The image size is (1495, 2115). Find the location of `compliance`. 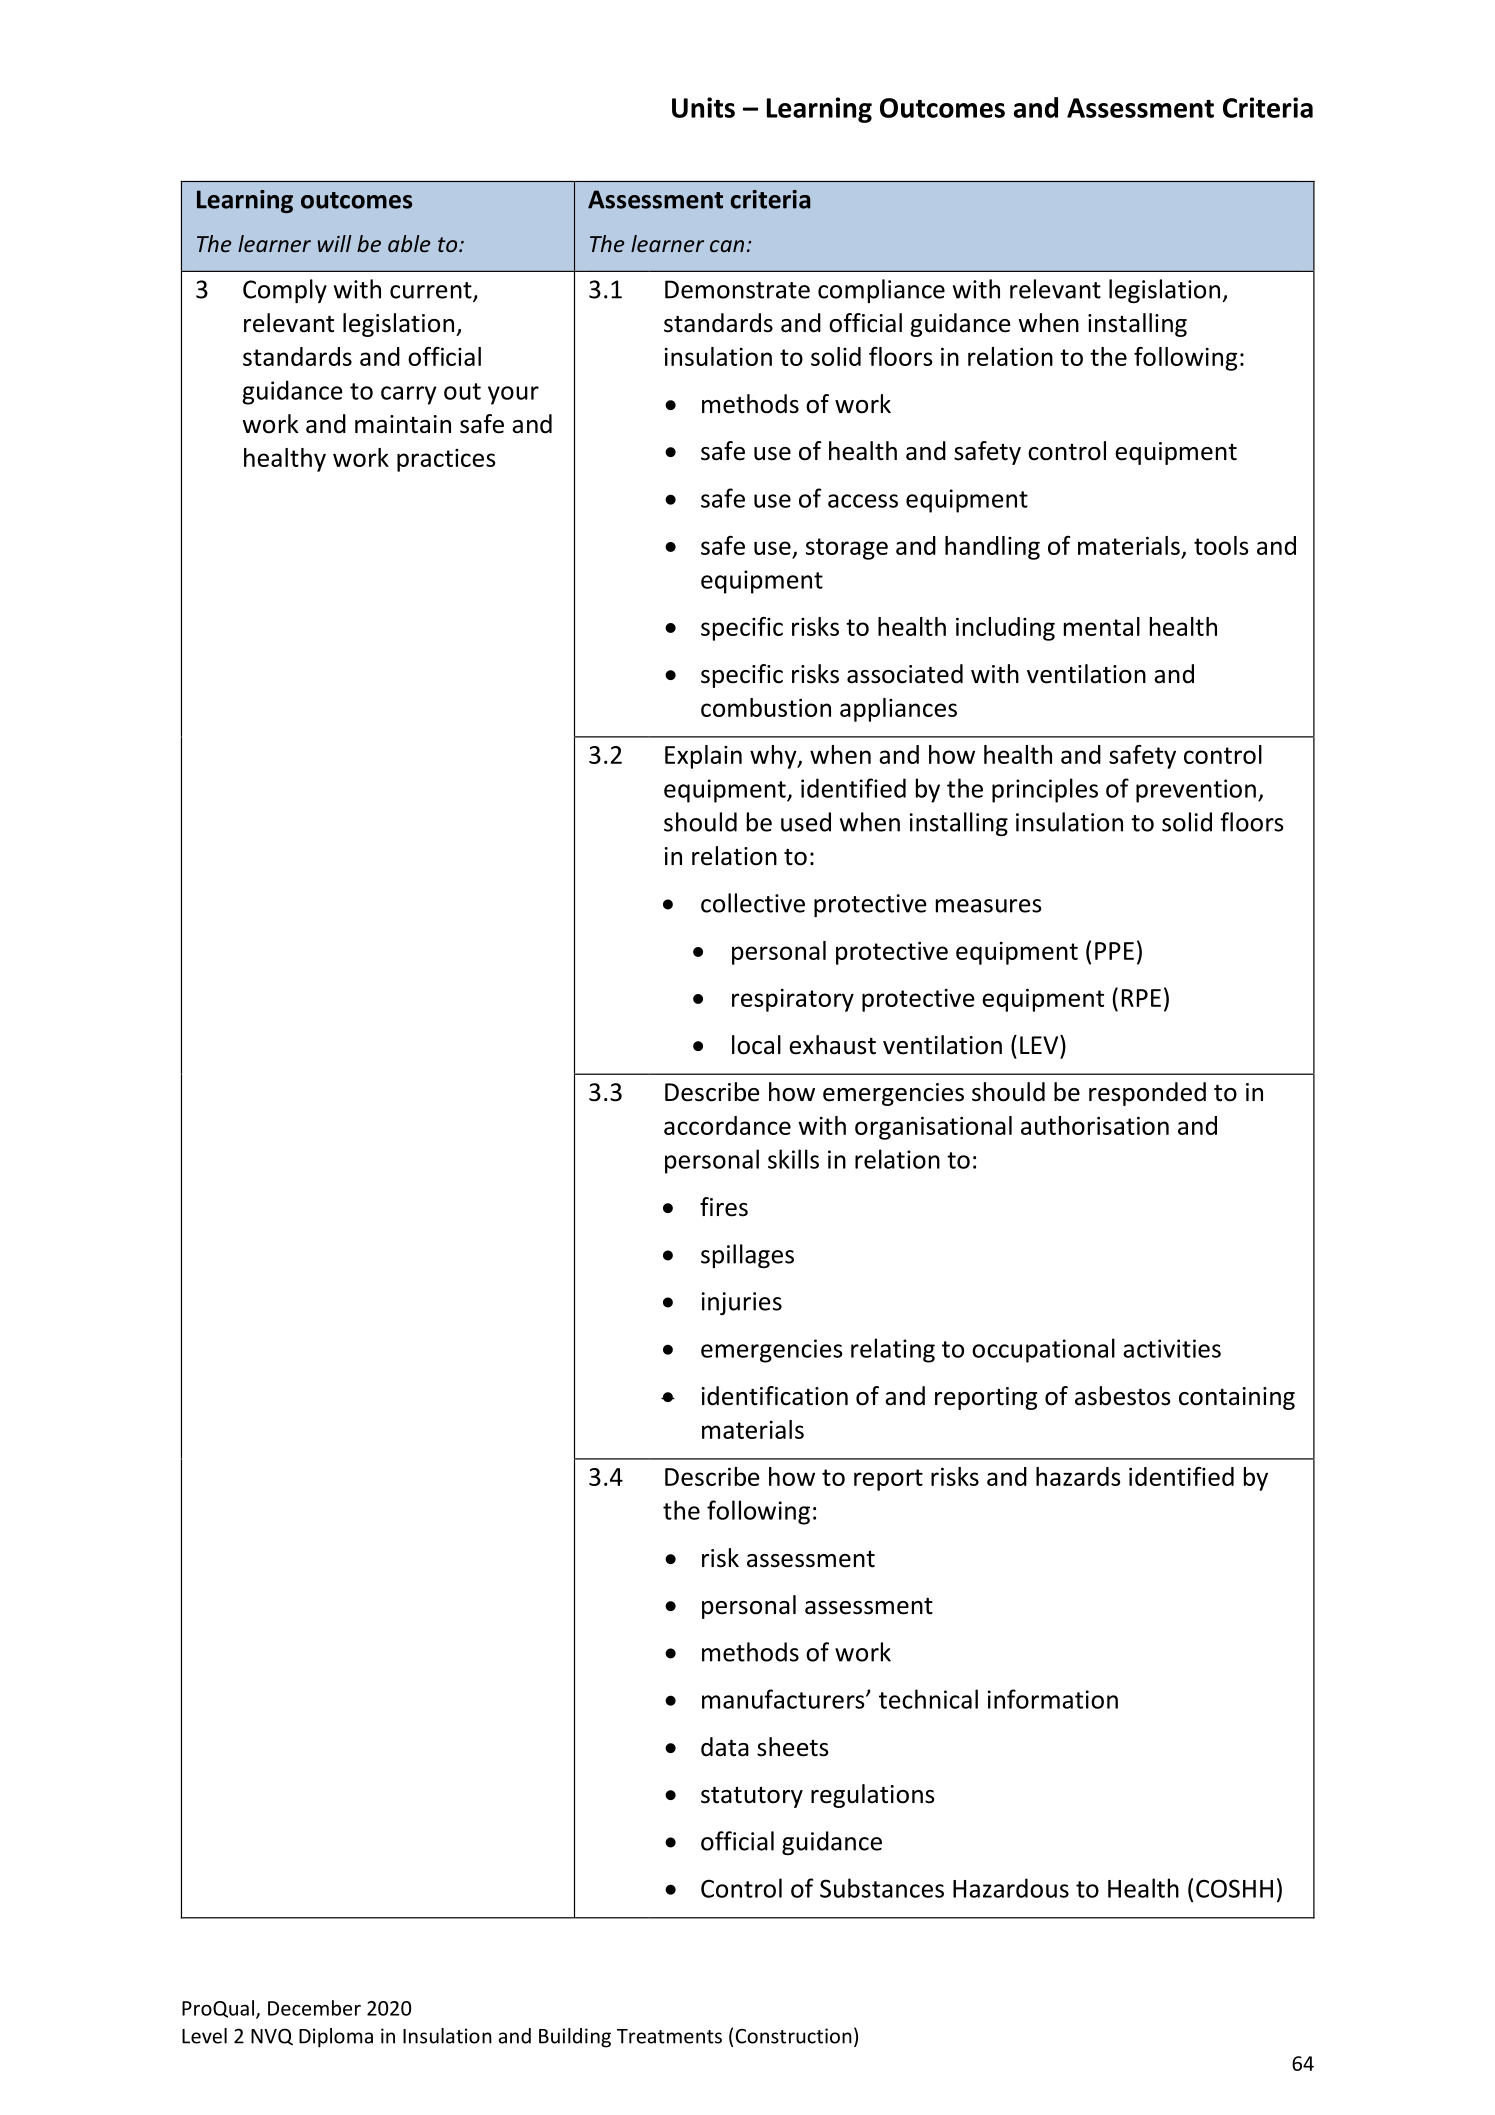

compliance is located at coordinates (881, 291).
